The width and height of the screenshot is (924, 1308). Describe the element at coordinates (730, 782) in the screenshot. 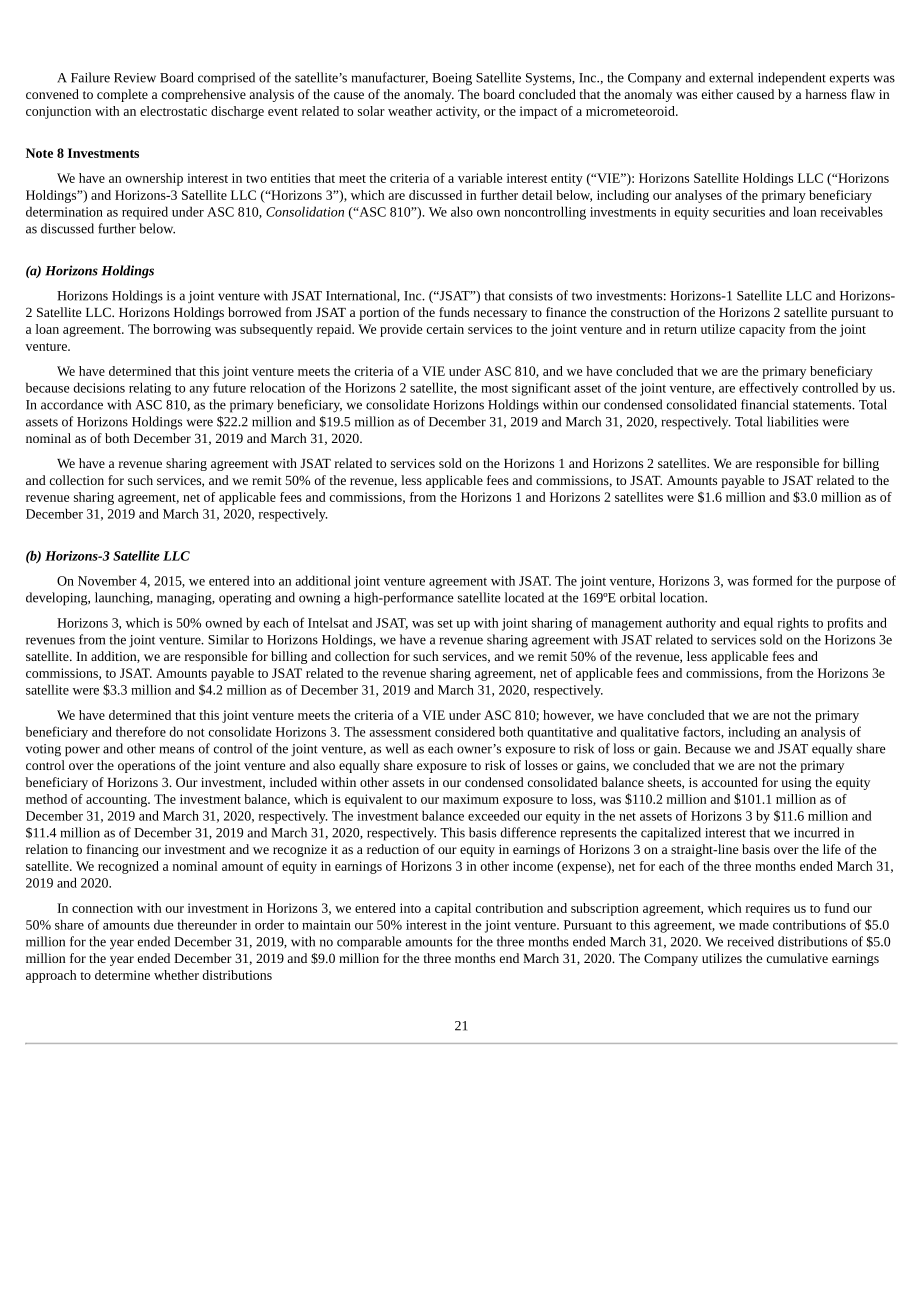

I see `accounted` at that location.
